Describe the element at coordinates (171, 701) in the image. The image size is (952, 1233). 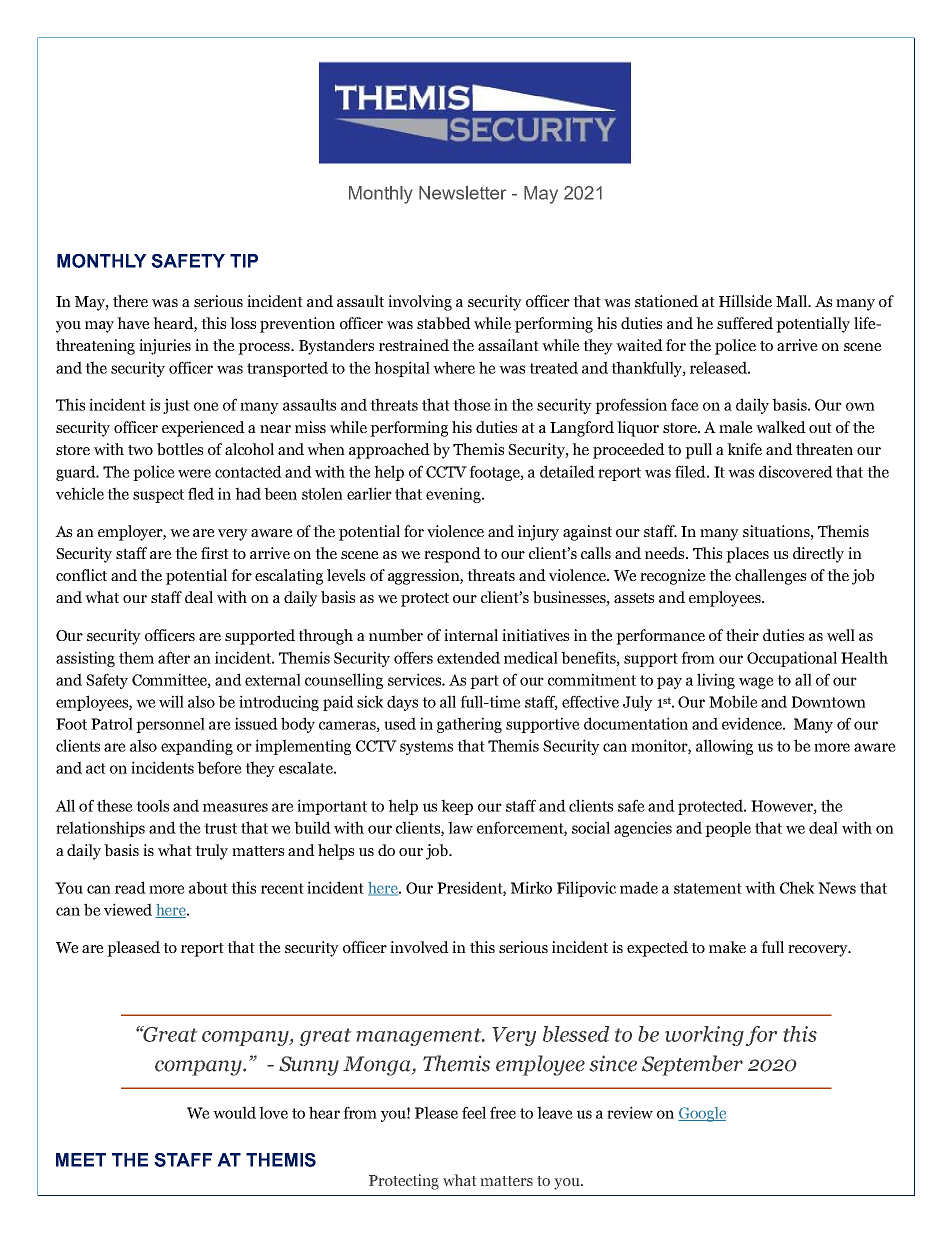
I see `will` at that location.
